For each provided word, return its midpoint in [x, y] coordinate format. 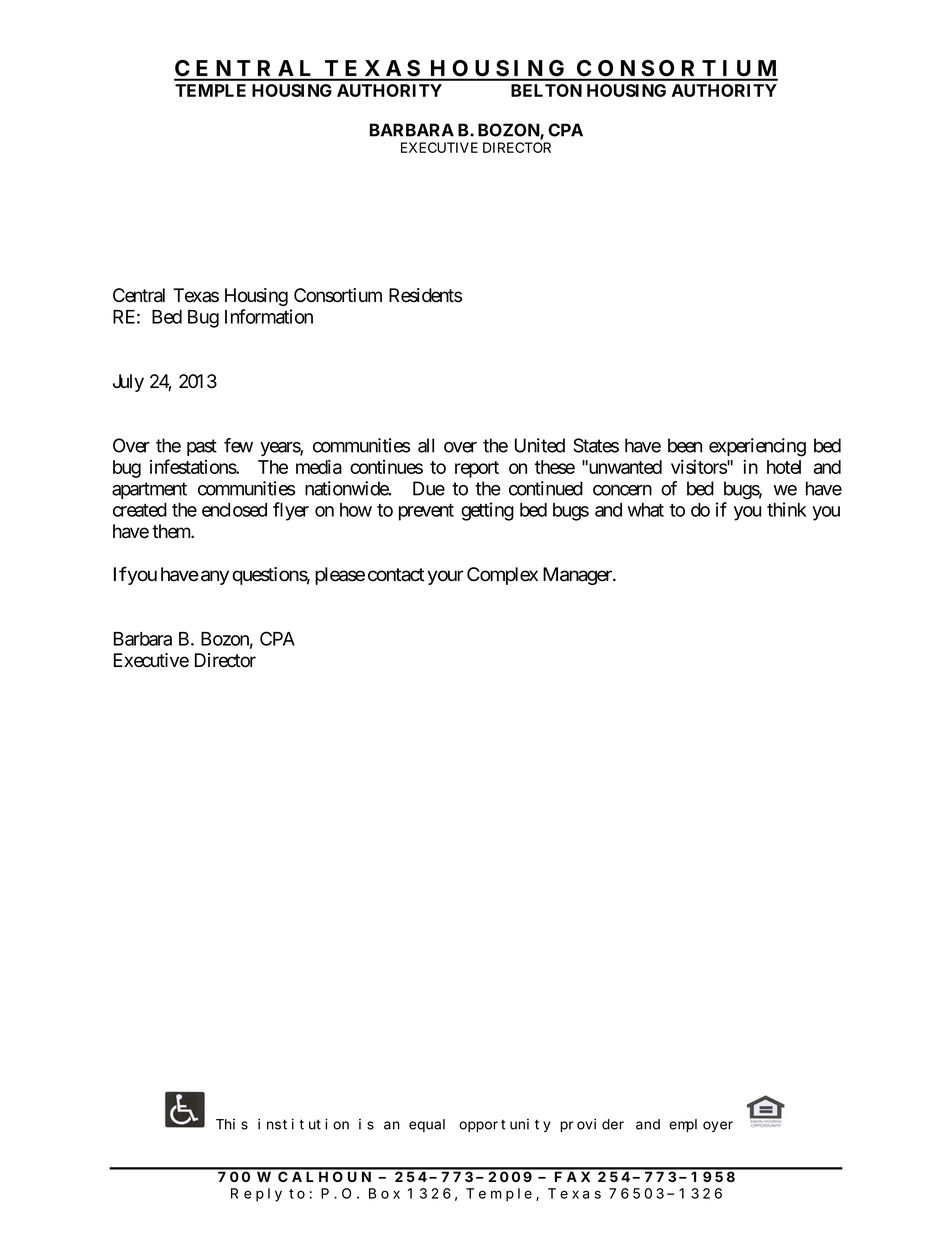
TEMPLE [210, 90]
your [445, 577]
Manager [578, 576]
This [232, 1124]
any [215, 577]
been [685, 445]
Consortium [338, 295]
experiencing [757, 447]
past [202, 447]
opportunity [505, 1125]
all [426, 445]
